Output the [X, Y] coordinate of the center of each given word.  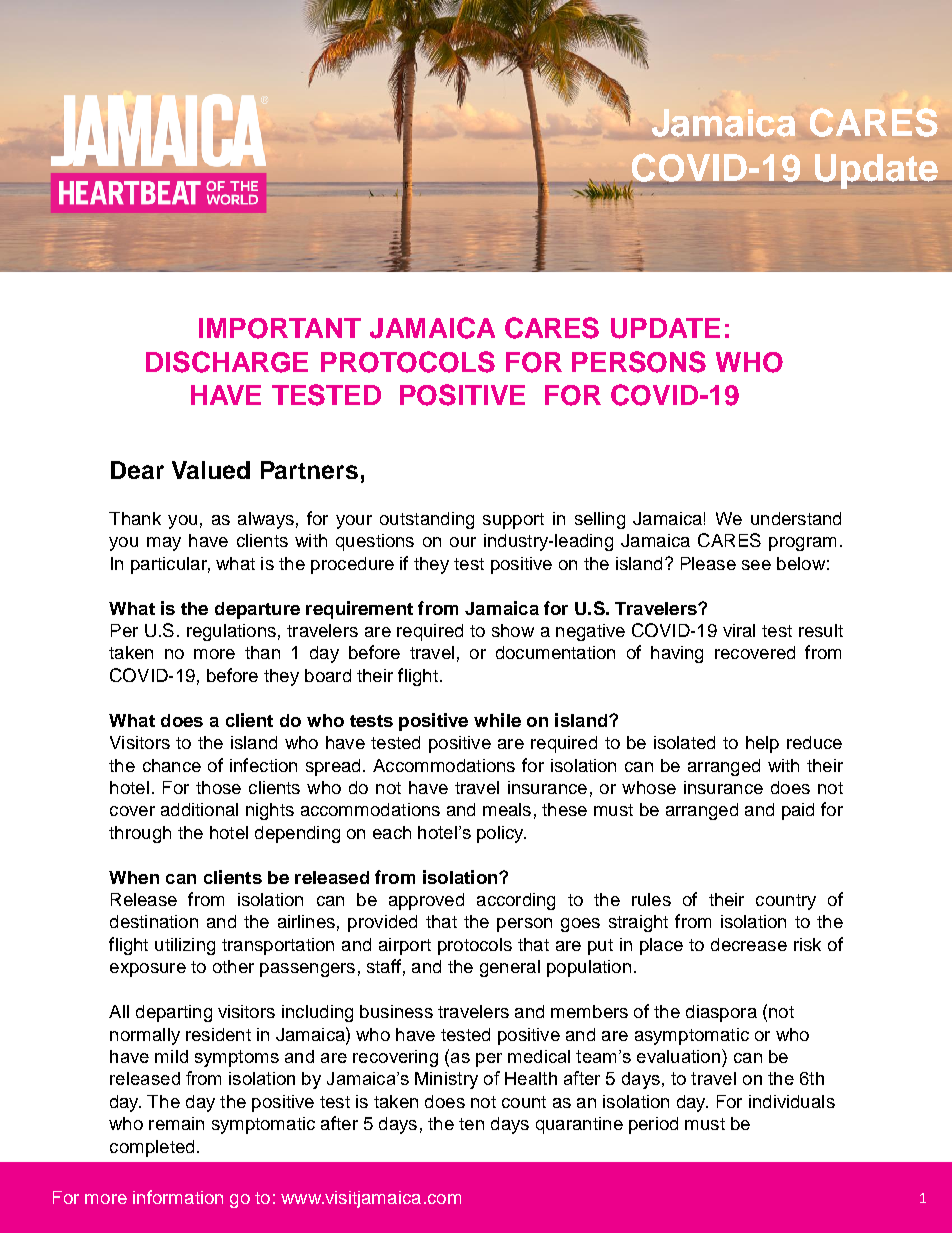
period [653, 1125]
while [497, 720]
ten [471, 1124]
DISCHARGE [227, 362]
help [762, 744]
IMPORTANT [280, 328]
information [178, 1197]
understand [796, 518]
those [218, 787]
